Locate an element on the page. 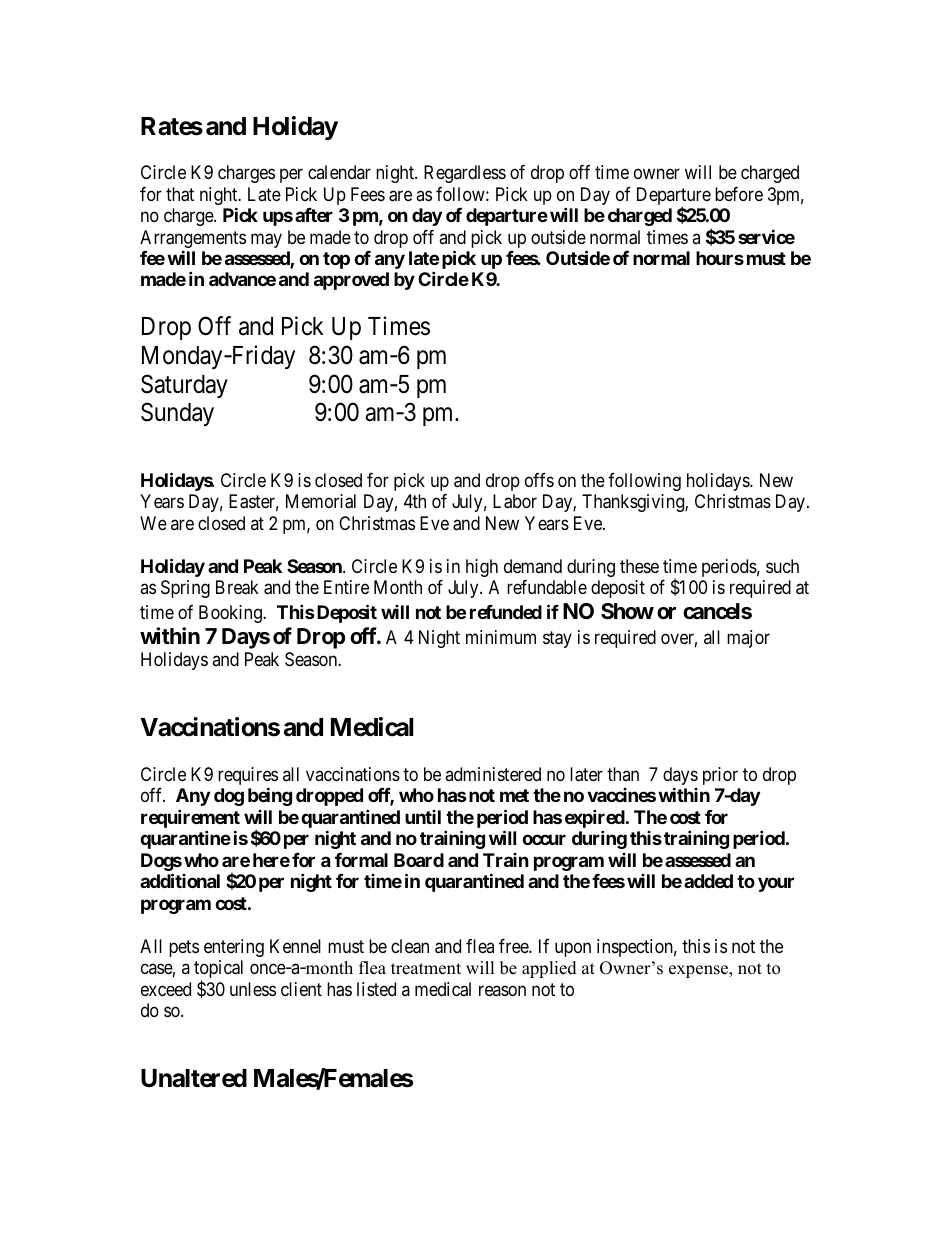  these is located at coordinates (639, 566).
